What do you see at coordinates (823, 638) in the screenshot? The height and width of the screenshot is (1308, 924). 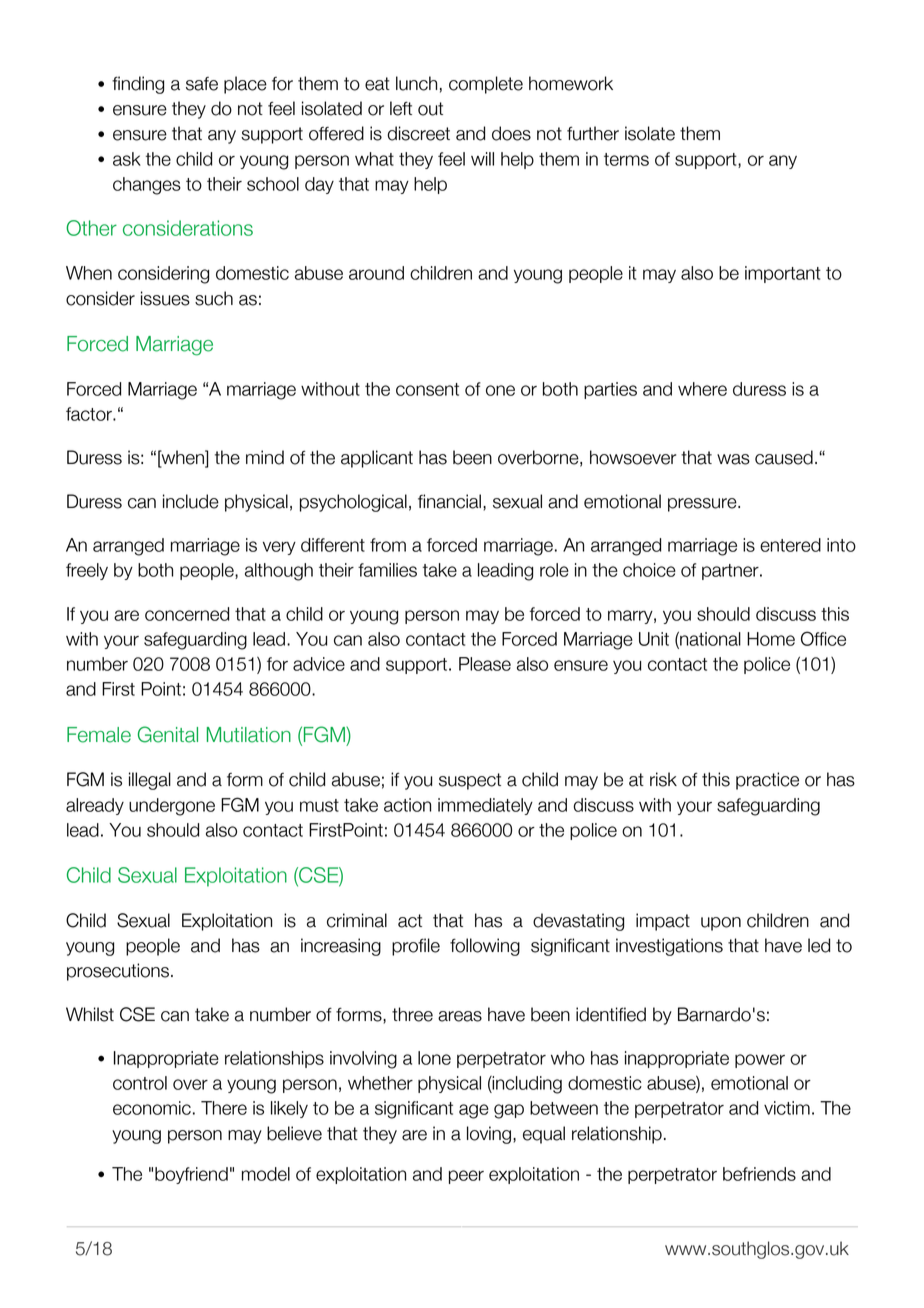 I see `Office` at bounding box center [823, 638].
